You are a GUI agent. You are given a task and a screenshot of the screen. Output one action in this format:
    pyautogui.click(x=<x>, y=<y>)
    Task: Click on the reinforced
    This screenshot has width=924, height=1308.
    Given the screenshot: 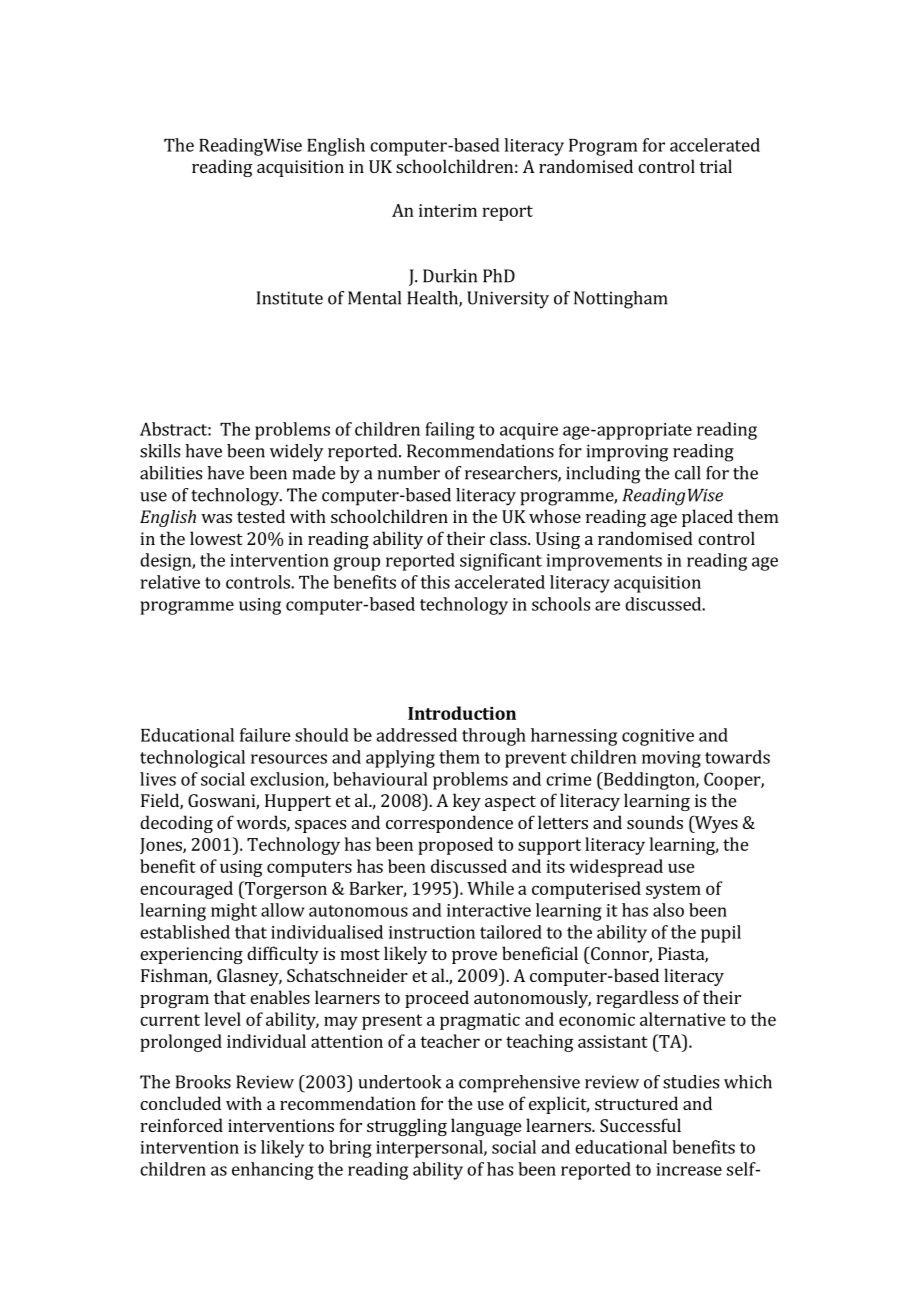 What is the action you would take?
    pyautogui.click(x=181, y=1125)
